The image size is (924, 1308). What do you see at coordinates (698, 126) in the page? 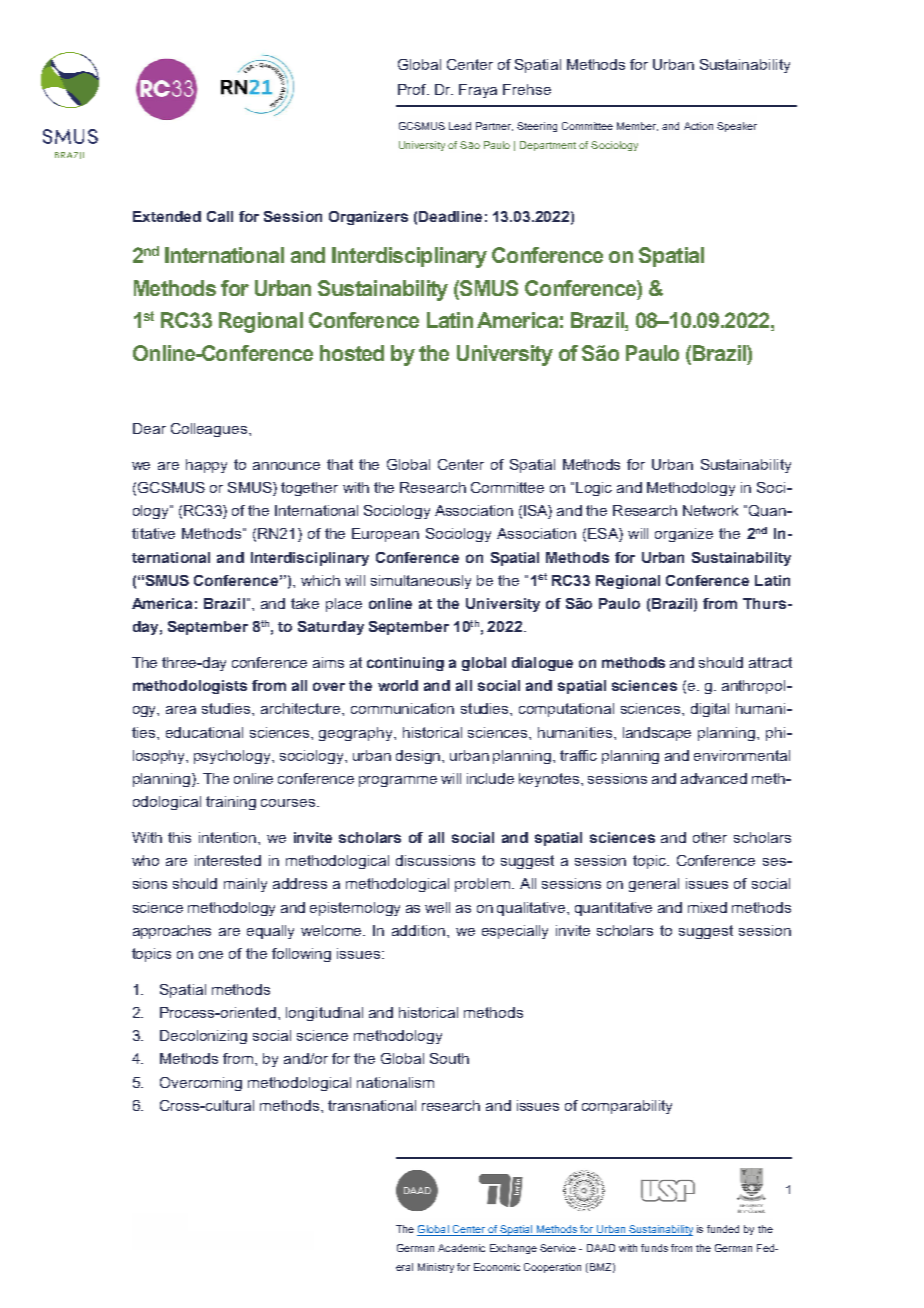
I see `Action` at bounding box center [698, 126].
